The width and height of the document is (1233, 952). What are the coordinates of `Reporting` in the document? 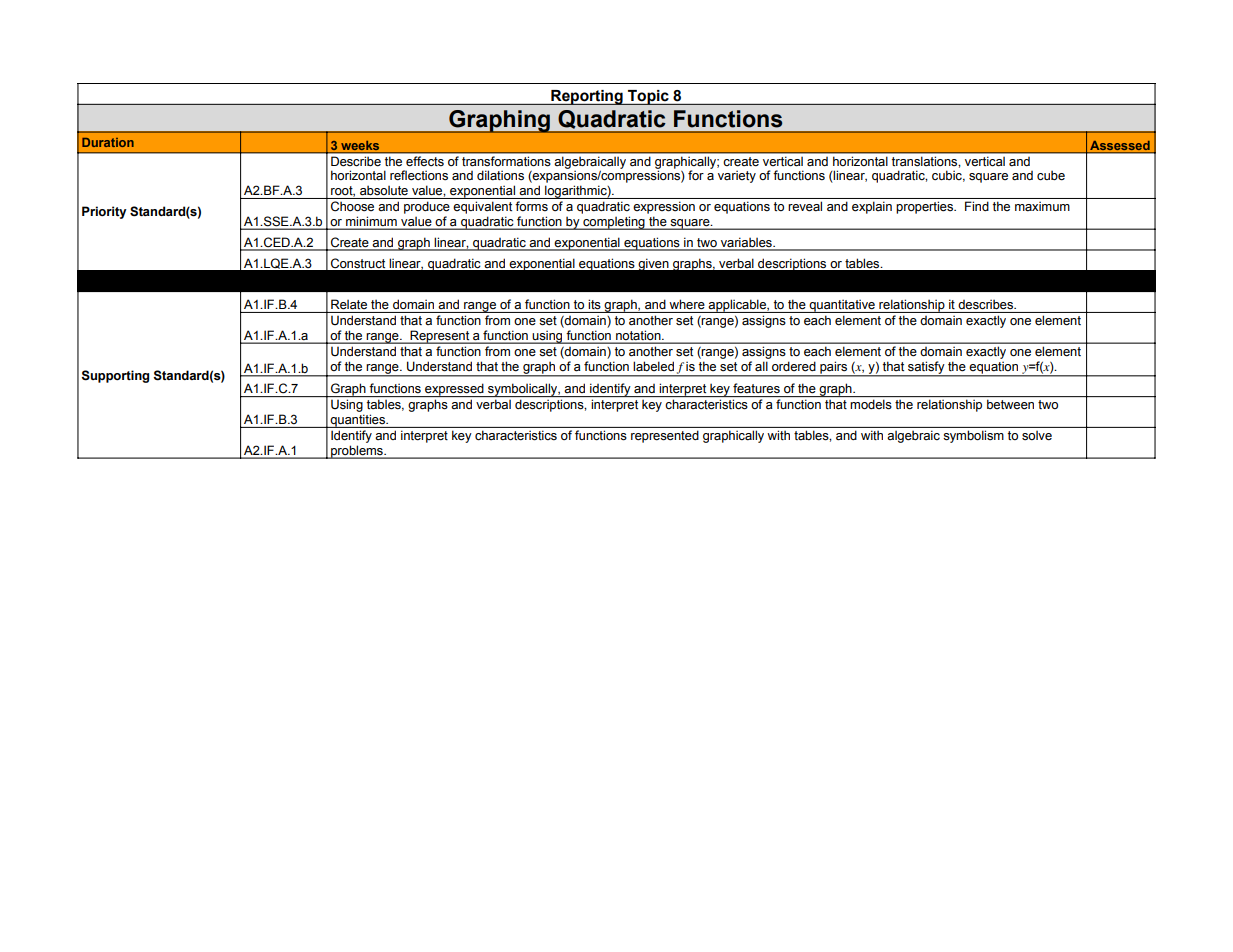 It's located at (587, 97).
